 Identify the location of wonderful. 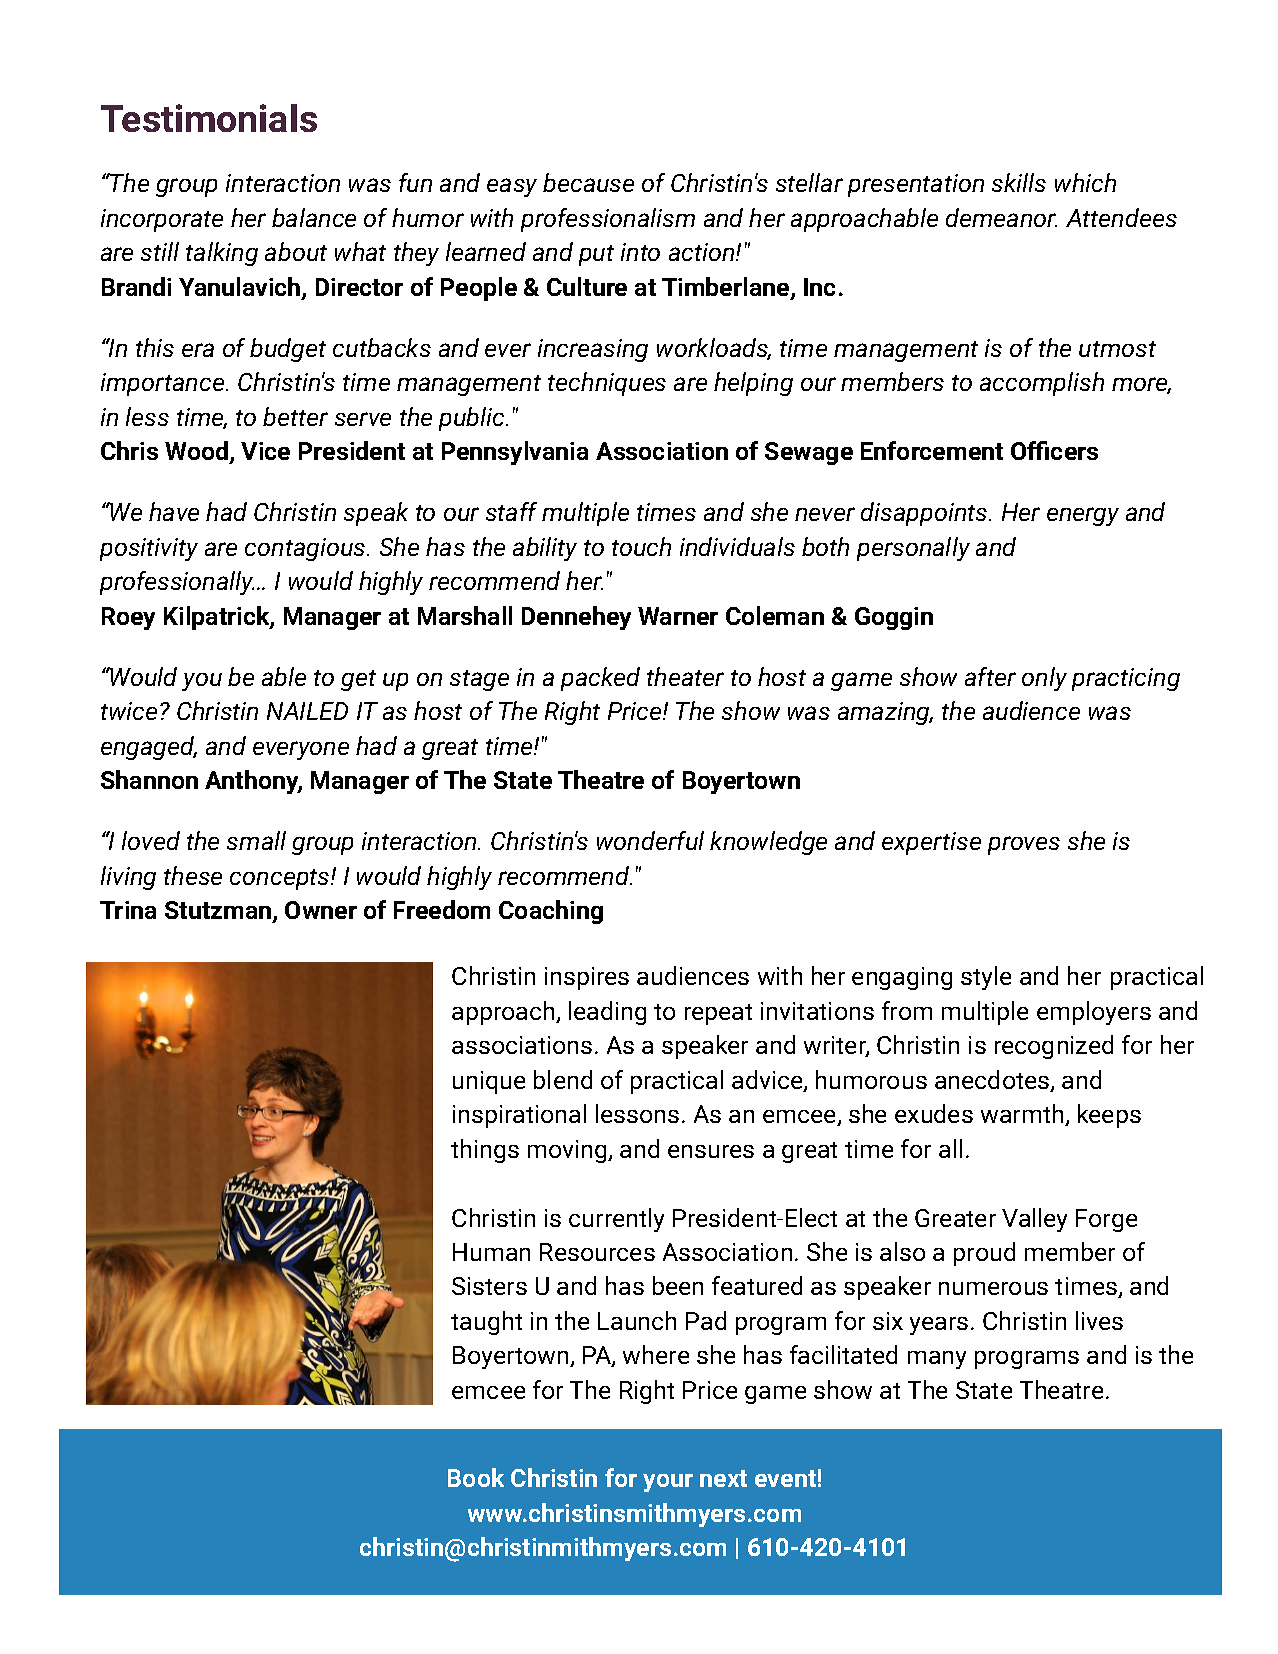
(650, 840).
